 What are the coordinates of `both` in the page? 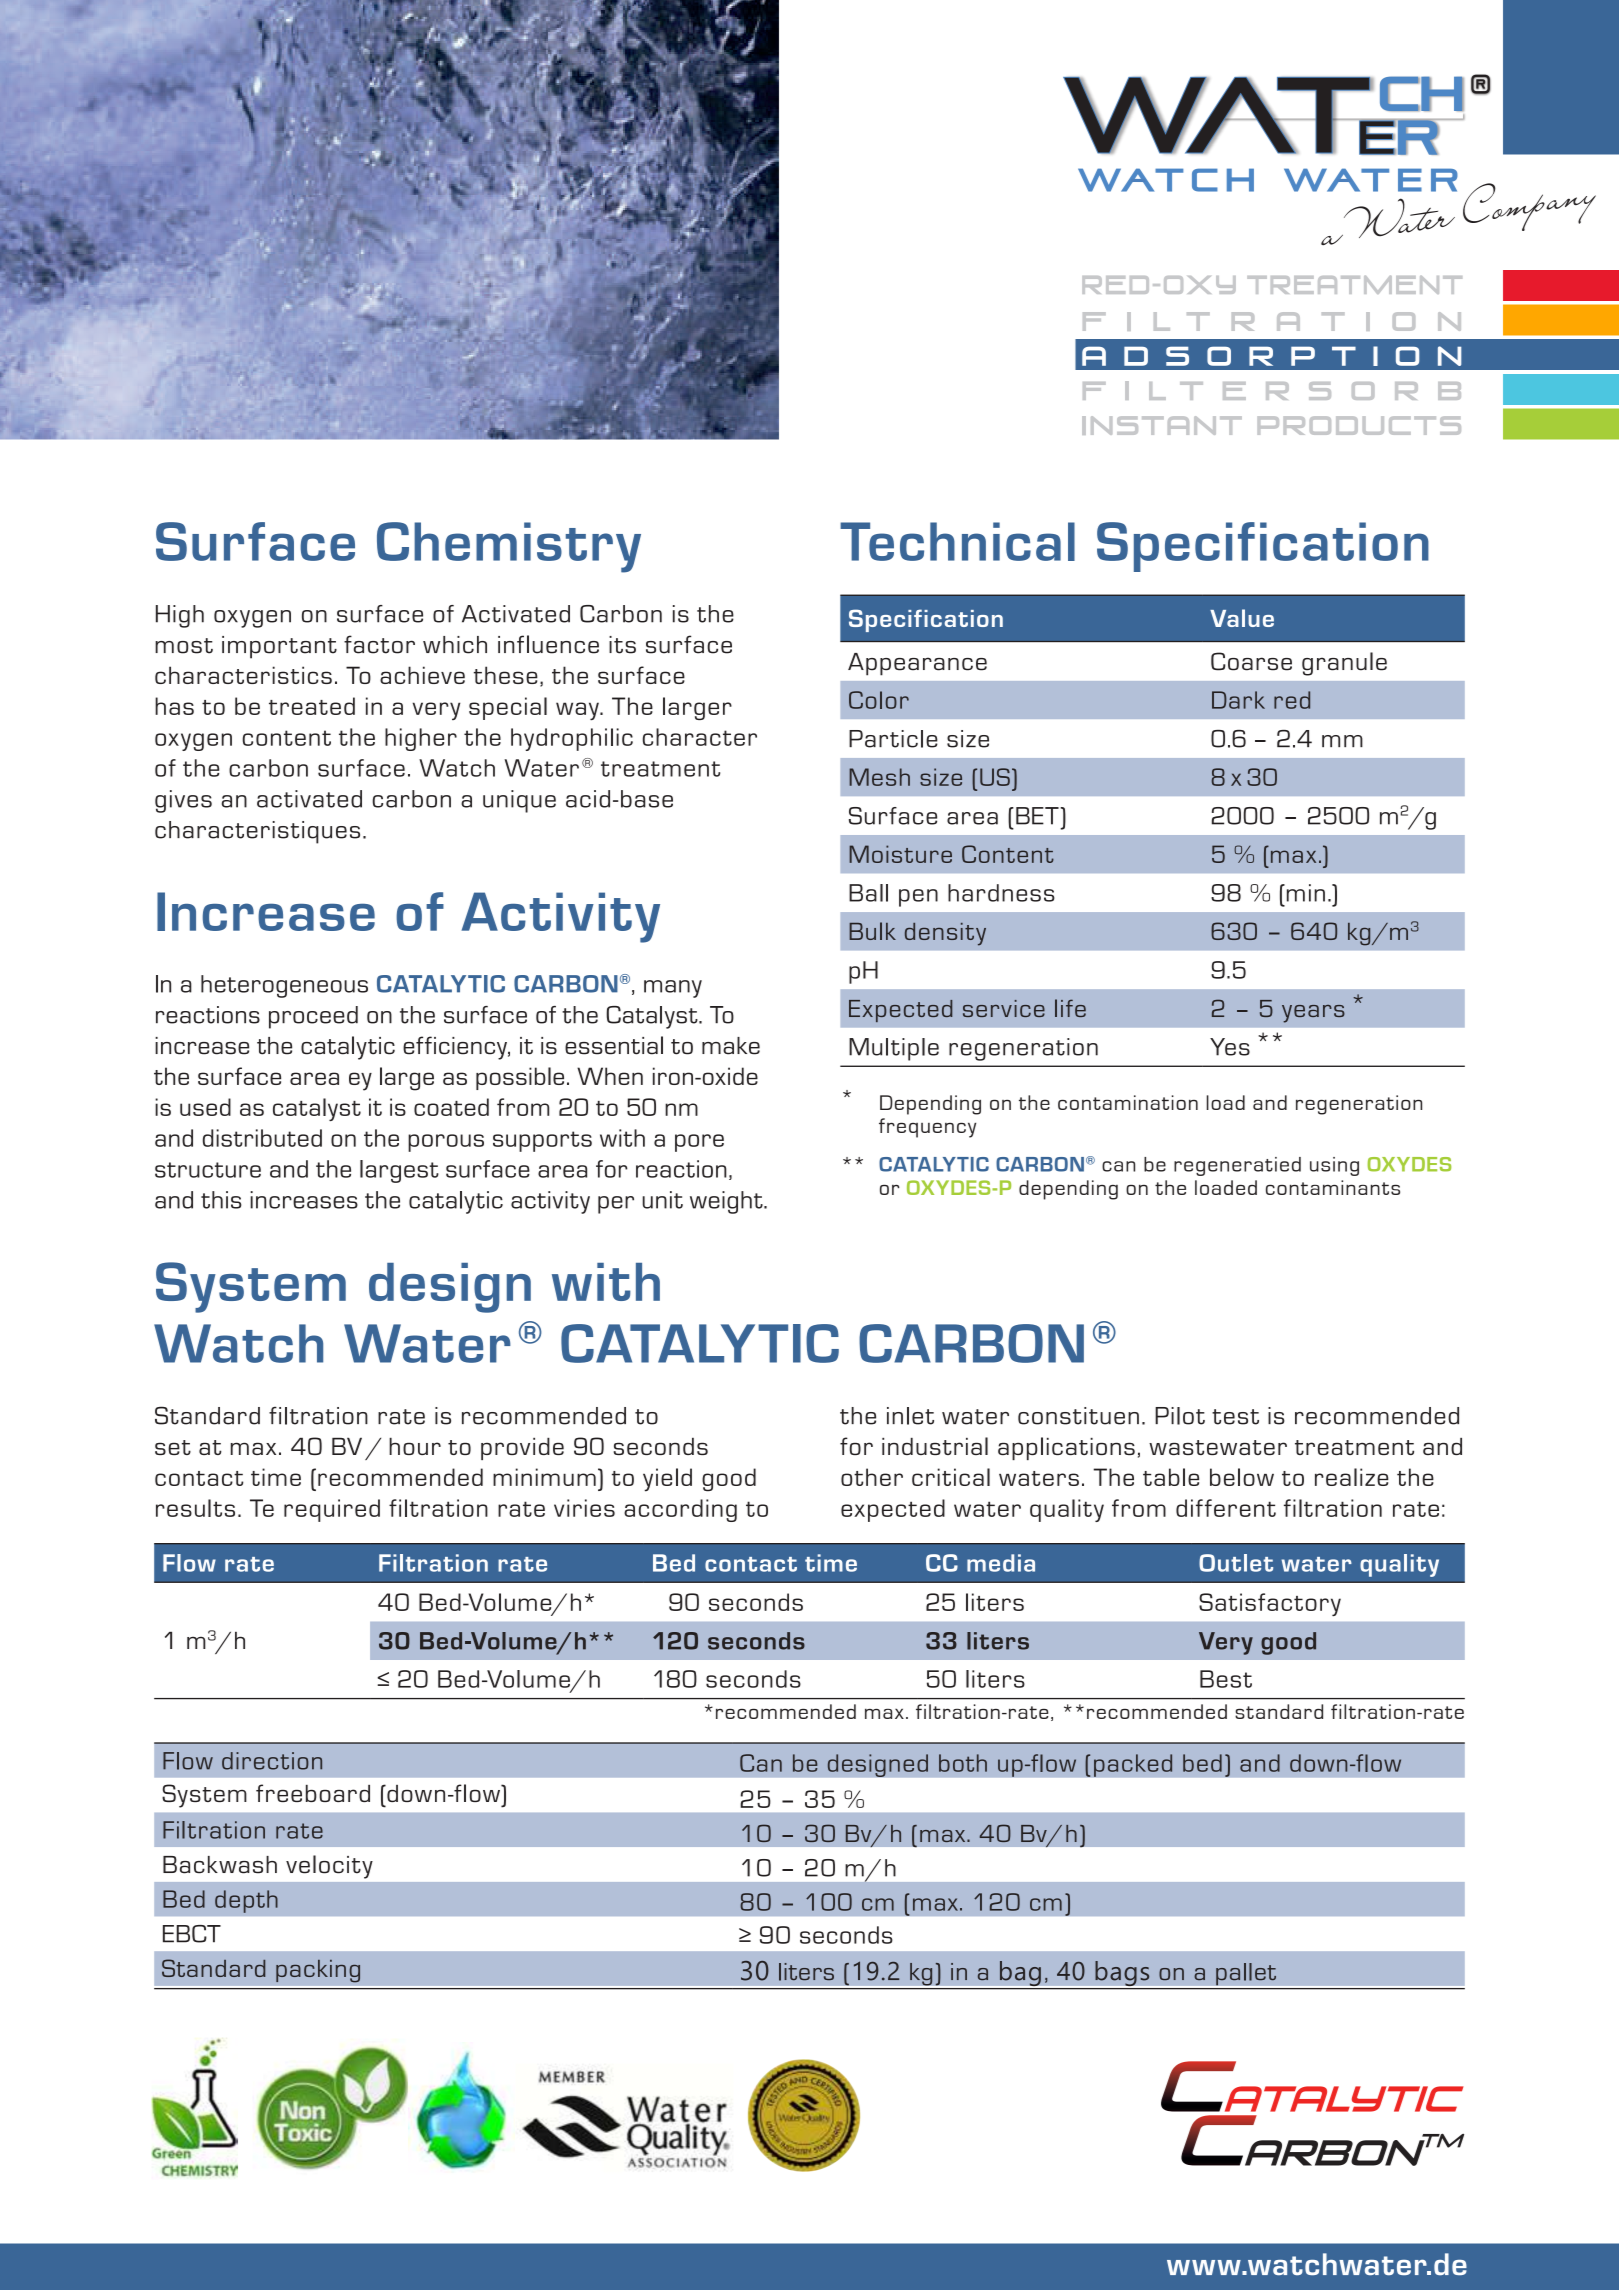 It's located at (963, 1763).
